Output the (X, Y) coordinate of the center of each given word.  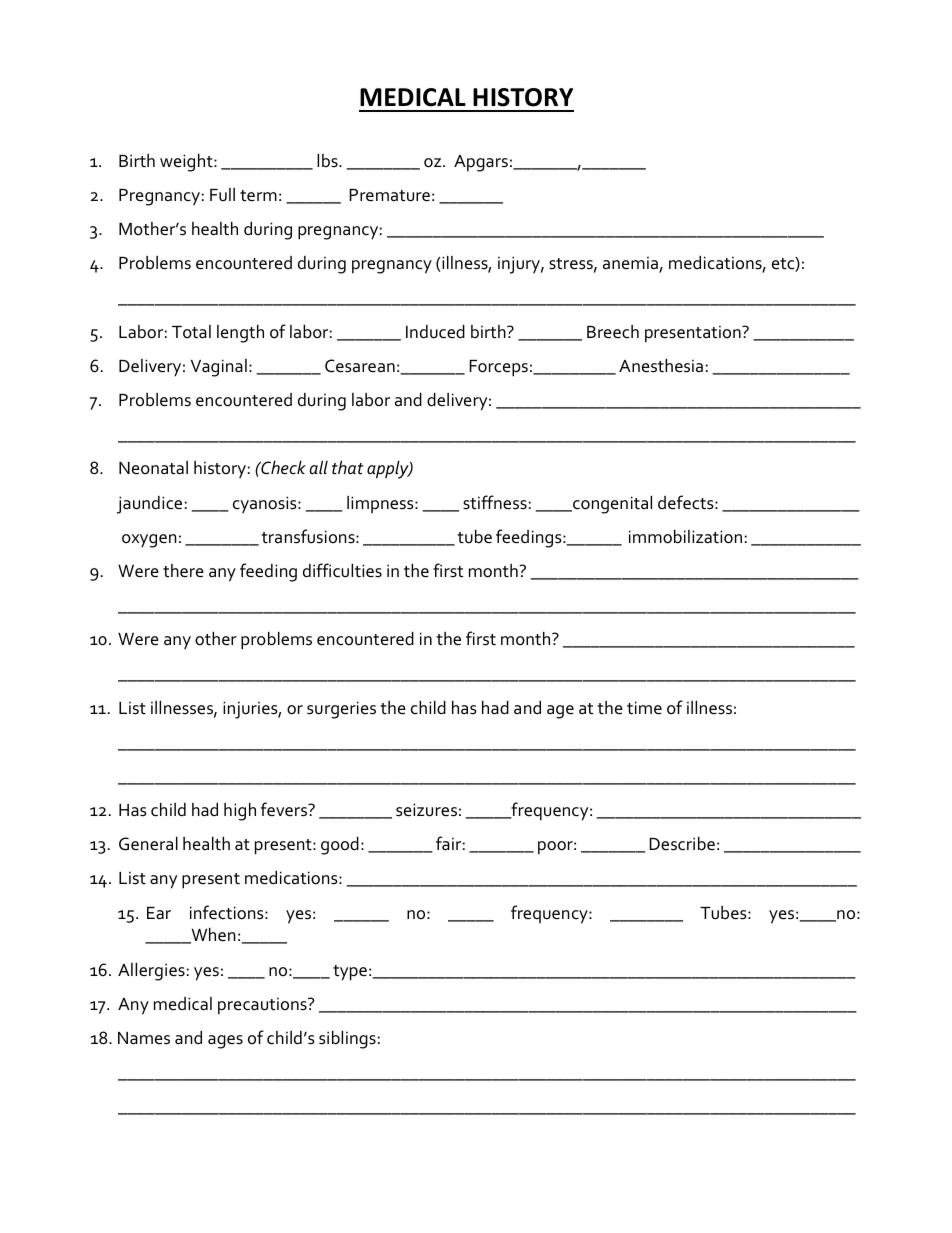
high (240, 812)
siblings (347, 1040)
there (183, 571)
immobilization (685, 537)
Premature (389, 195)
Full (222, 194)
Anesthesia (661, 366)
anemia (631, 264)
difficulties (342, 570)
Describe (682, 844)
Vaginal (219, 368)
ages (225, 1042)
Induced (435, 332)
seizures (426, 810)
